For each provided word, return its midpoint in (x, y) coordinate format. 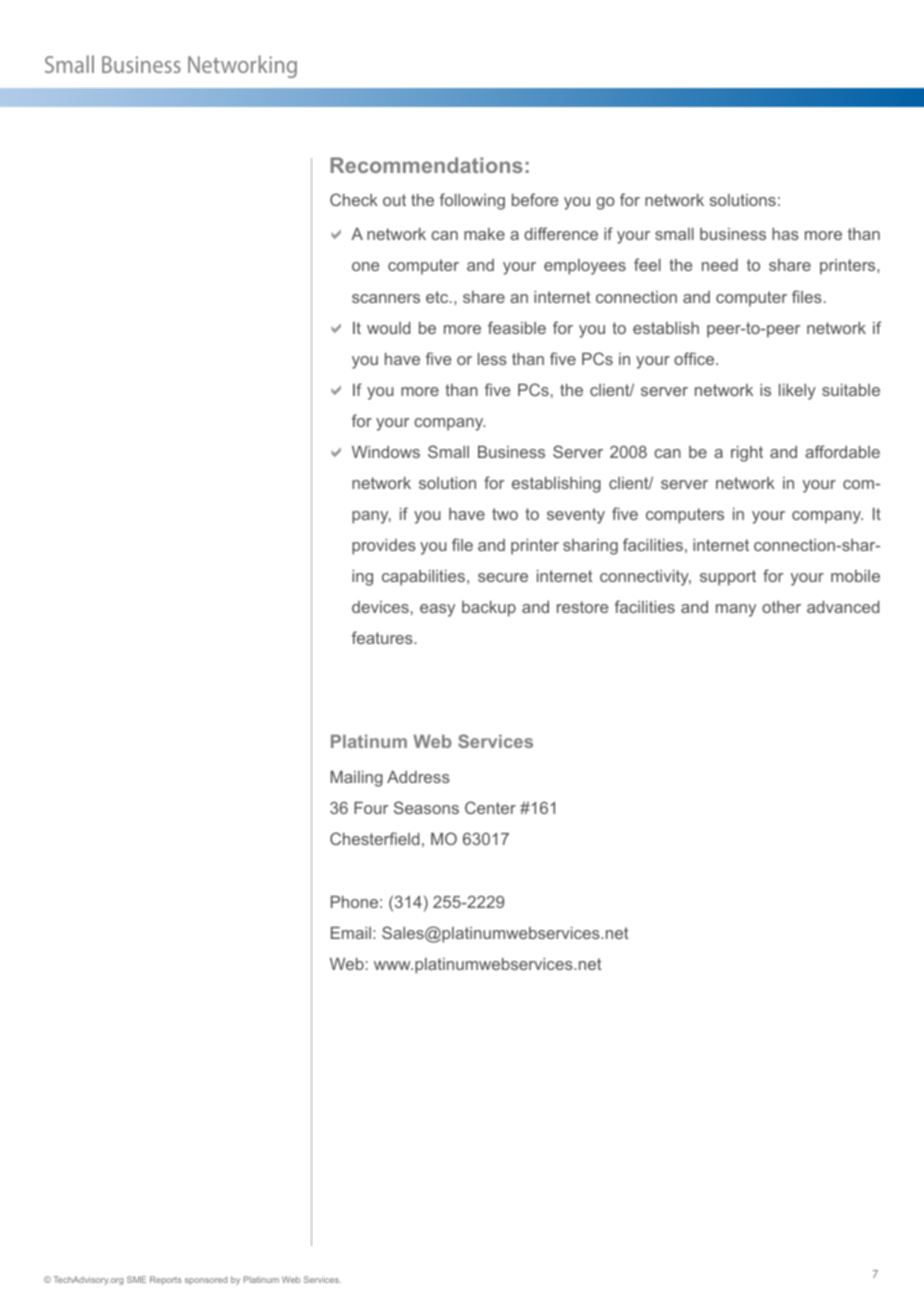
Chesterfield (374, 838)
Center (490, 807)
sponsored (206, 1280)
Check (354, 199)
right (747, 454)
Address (418, 777)
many (736, 610)
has (785, 234)
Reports (166, 1280)
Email (351, 933)
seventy (576, 516)
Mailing (357, 779)
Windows (386, 452)
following (472, 201)
